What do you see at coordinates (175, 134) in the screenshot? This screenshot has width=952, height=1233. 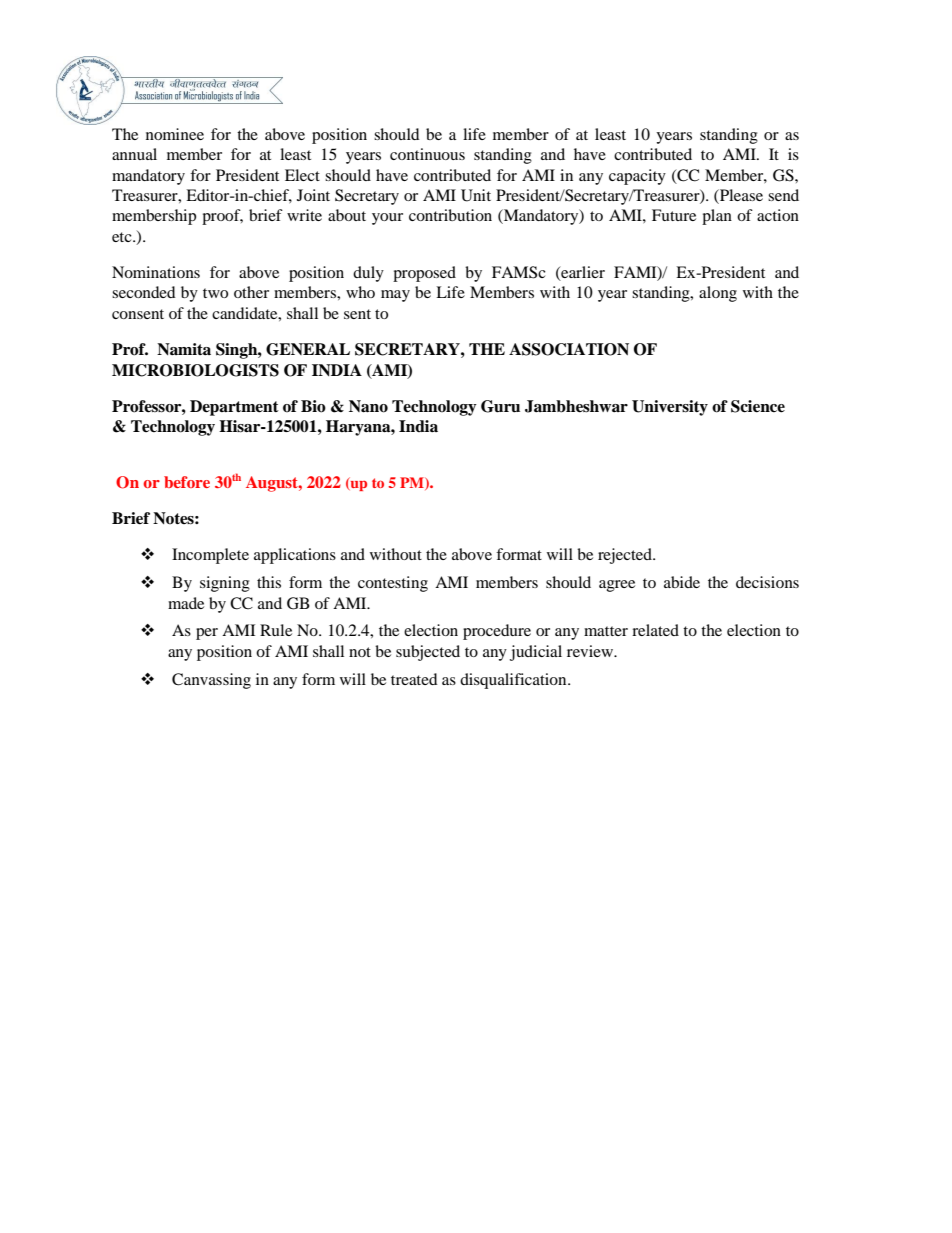 I see `nominee` at bounding box center [175, 134].
